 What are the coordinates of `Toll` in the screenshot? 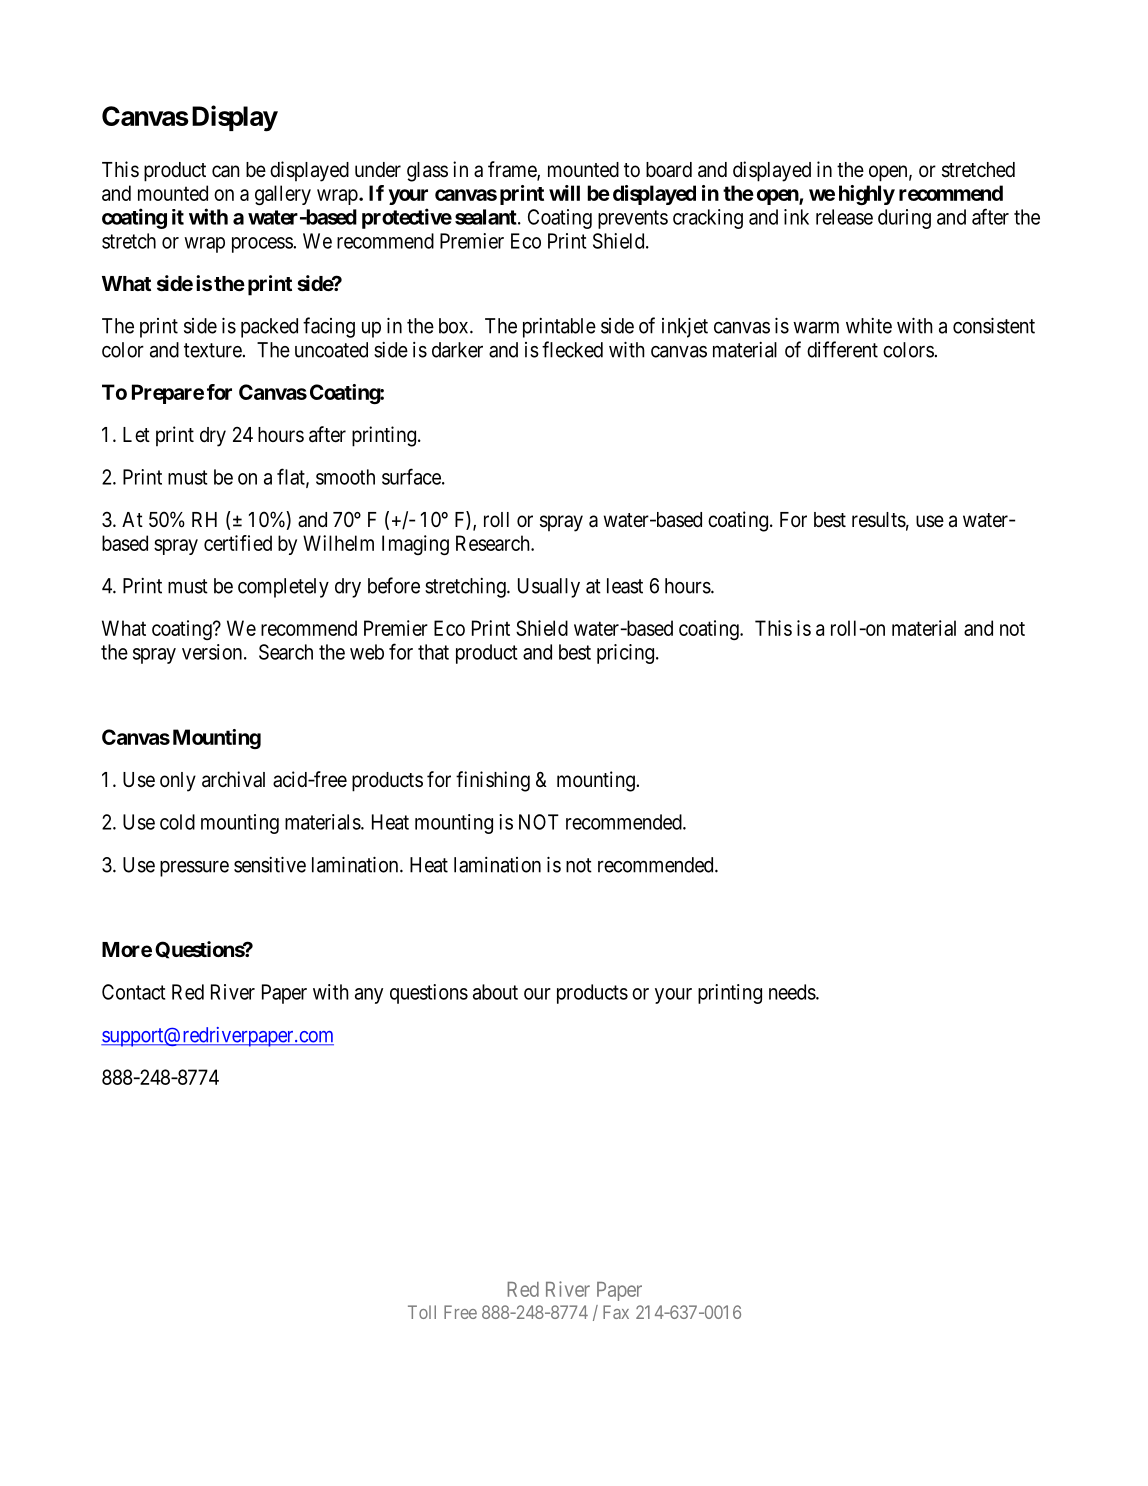 It's located at (422, 1312).
